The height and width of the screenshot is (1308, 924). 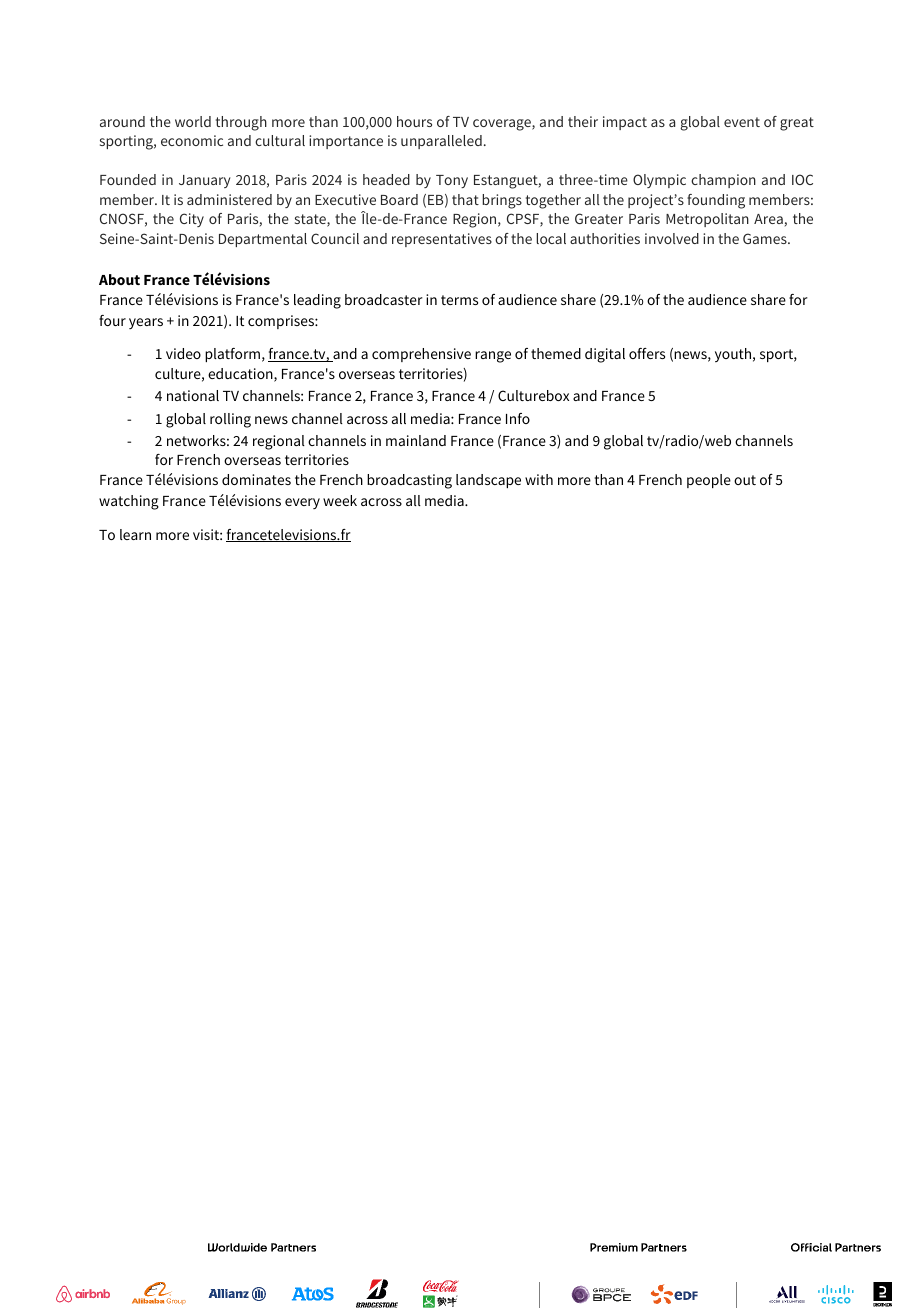 What do you see at coordinates (518, 418) in the screenshot?
I see `Info` at bounding box center [518, 418].
